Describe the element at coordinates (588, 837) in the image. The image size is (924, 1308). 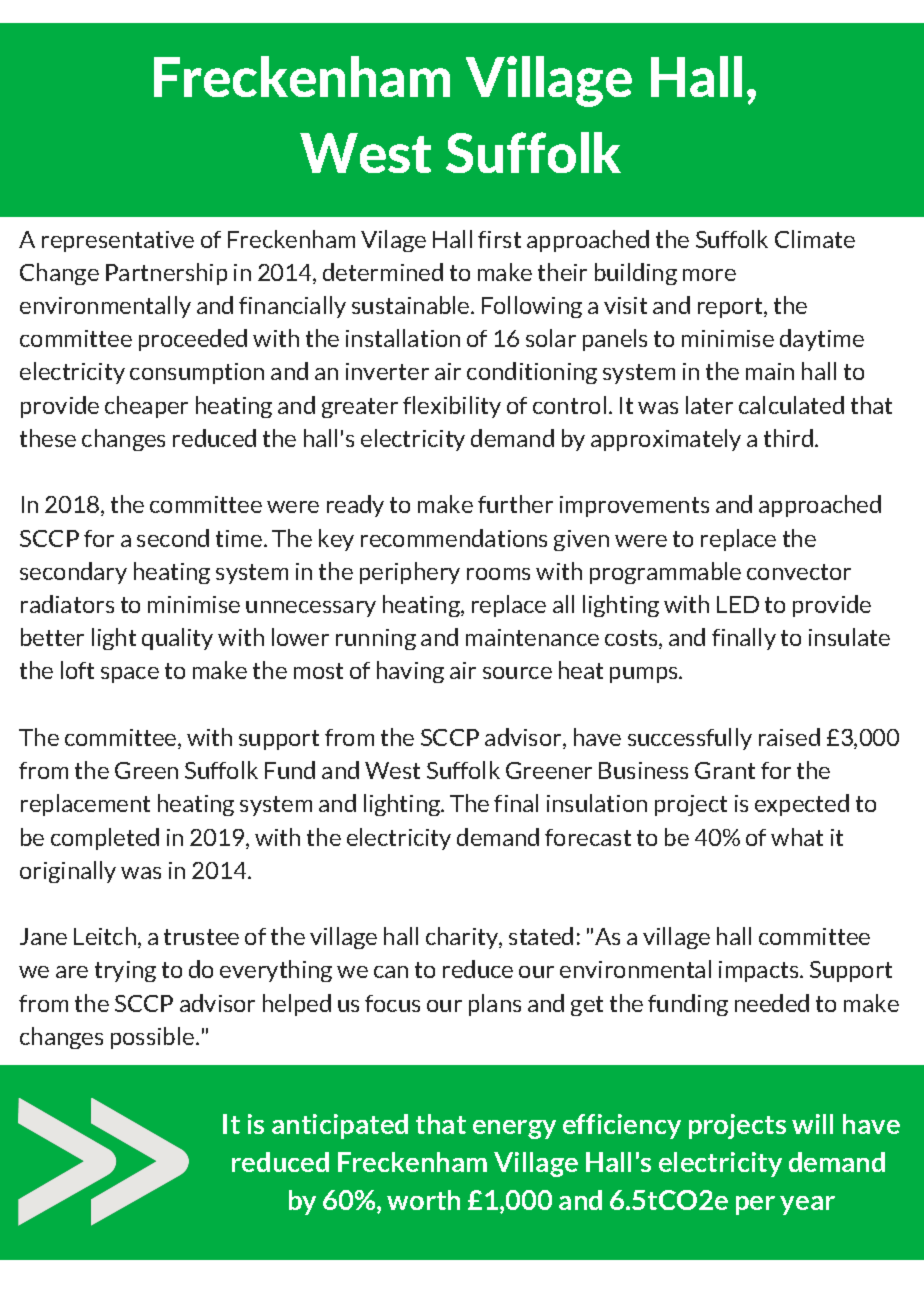
I see `forecast` at that location.
